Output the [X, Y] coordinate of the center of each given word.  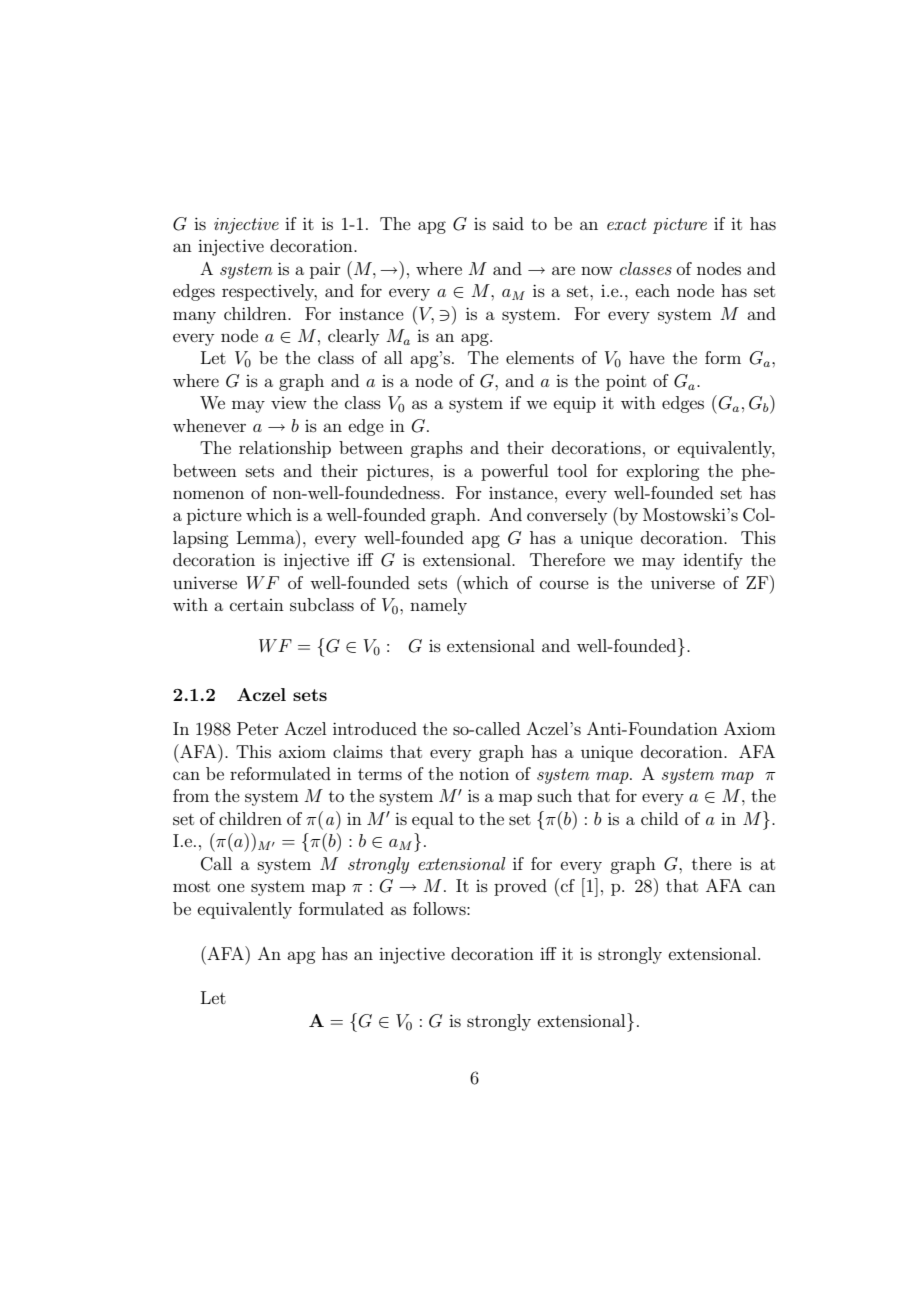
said [508, 223]
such [555, 795]
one [231, 887]
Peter [258, 728]
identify [713, 561]
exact [627, 224]
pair [325, 271]
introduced [375, 728]
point [626, 382]
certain [257, 605]
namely [438, 606]
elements [540, 357]
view [289, 403]
